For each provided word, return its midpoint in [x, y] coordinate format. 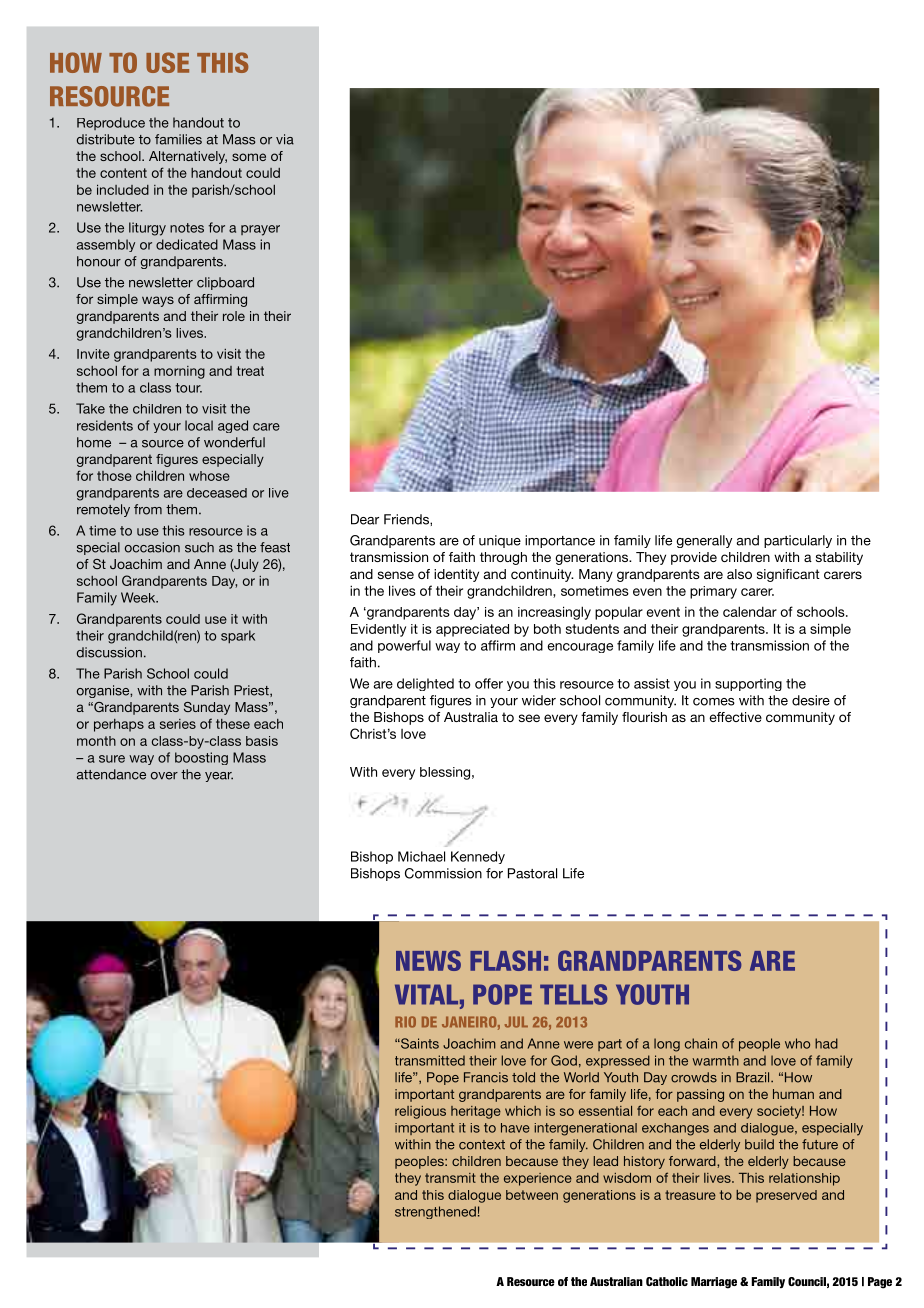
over [164, 776]
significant [788, 575]
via [285, 139]
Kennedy [478, 857]
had [826, 1043]
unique [500, 541]
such [199, 547]
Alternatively [188, 157]
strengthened [435, 1212]
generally [704, 541]
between [532, 1195]
